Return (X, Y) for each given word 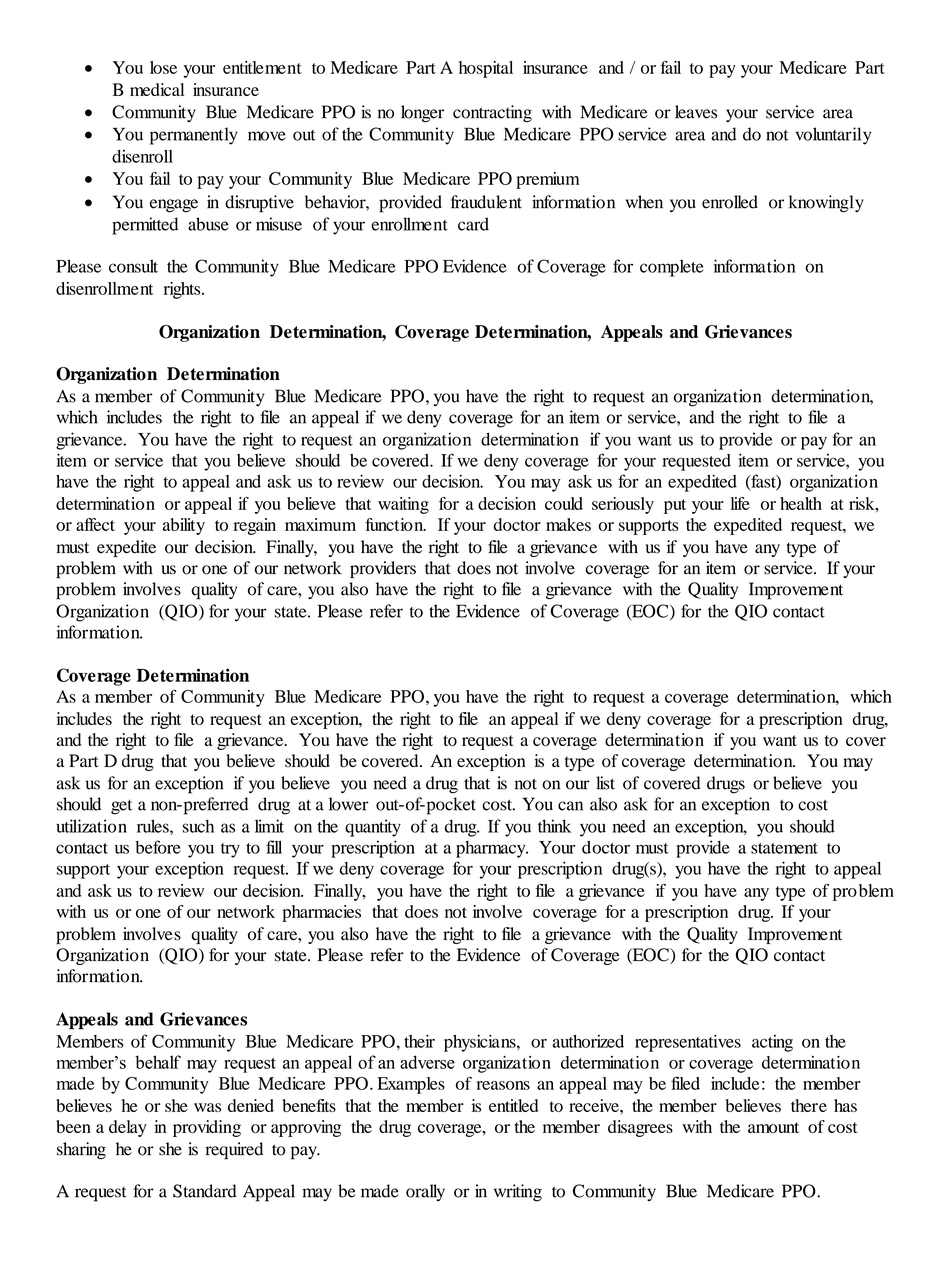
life (740, 503)
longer (422, 114)
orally (425, 1192)
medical (157, 89)
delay (128, 1128)
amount (773, 1127)
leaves (696, 112)
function (395, 524)
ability (184, 526)
